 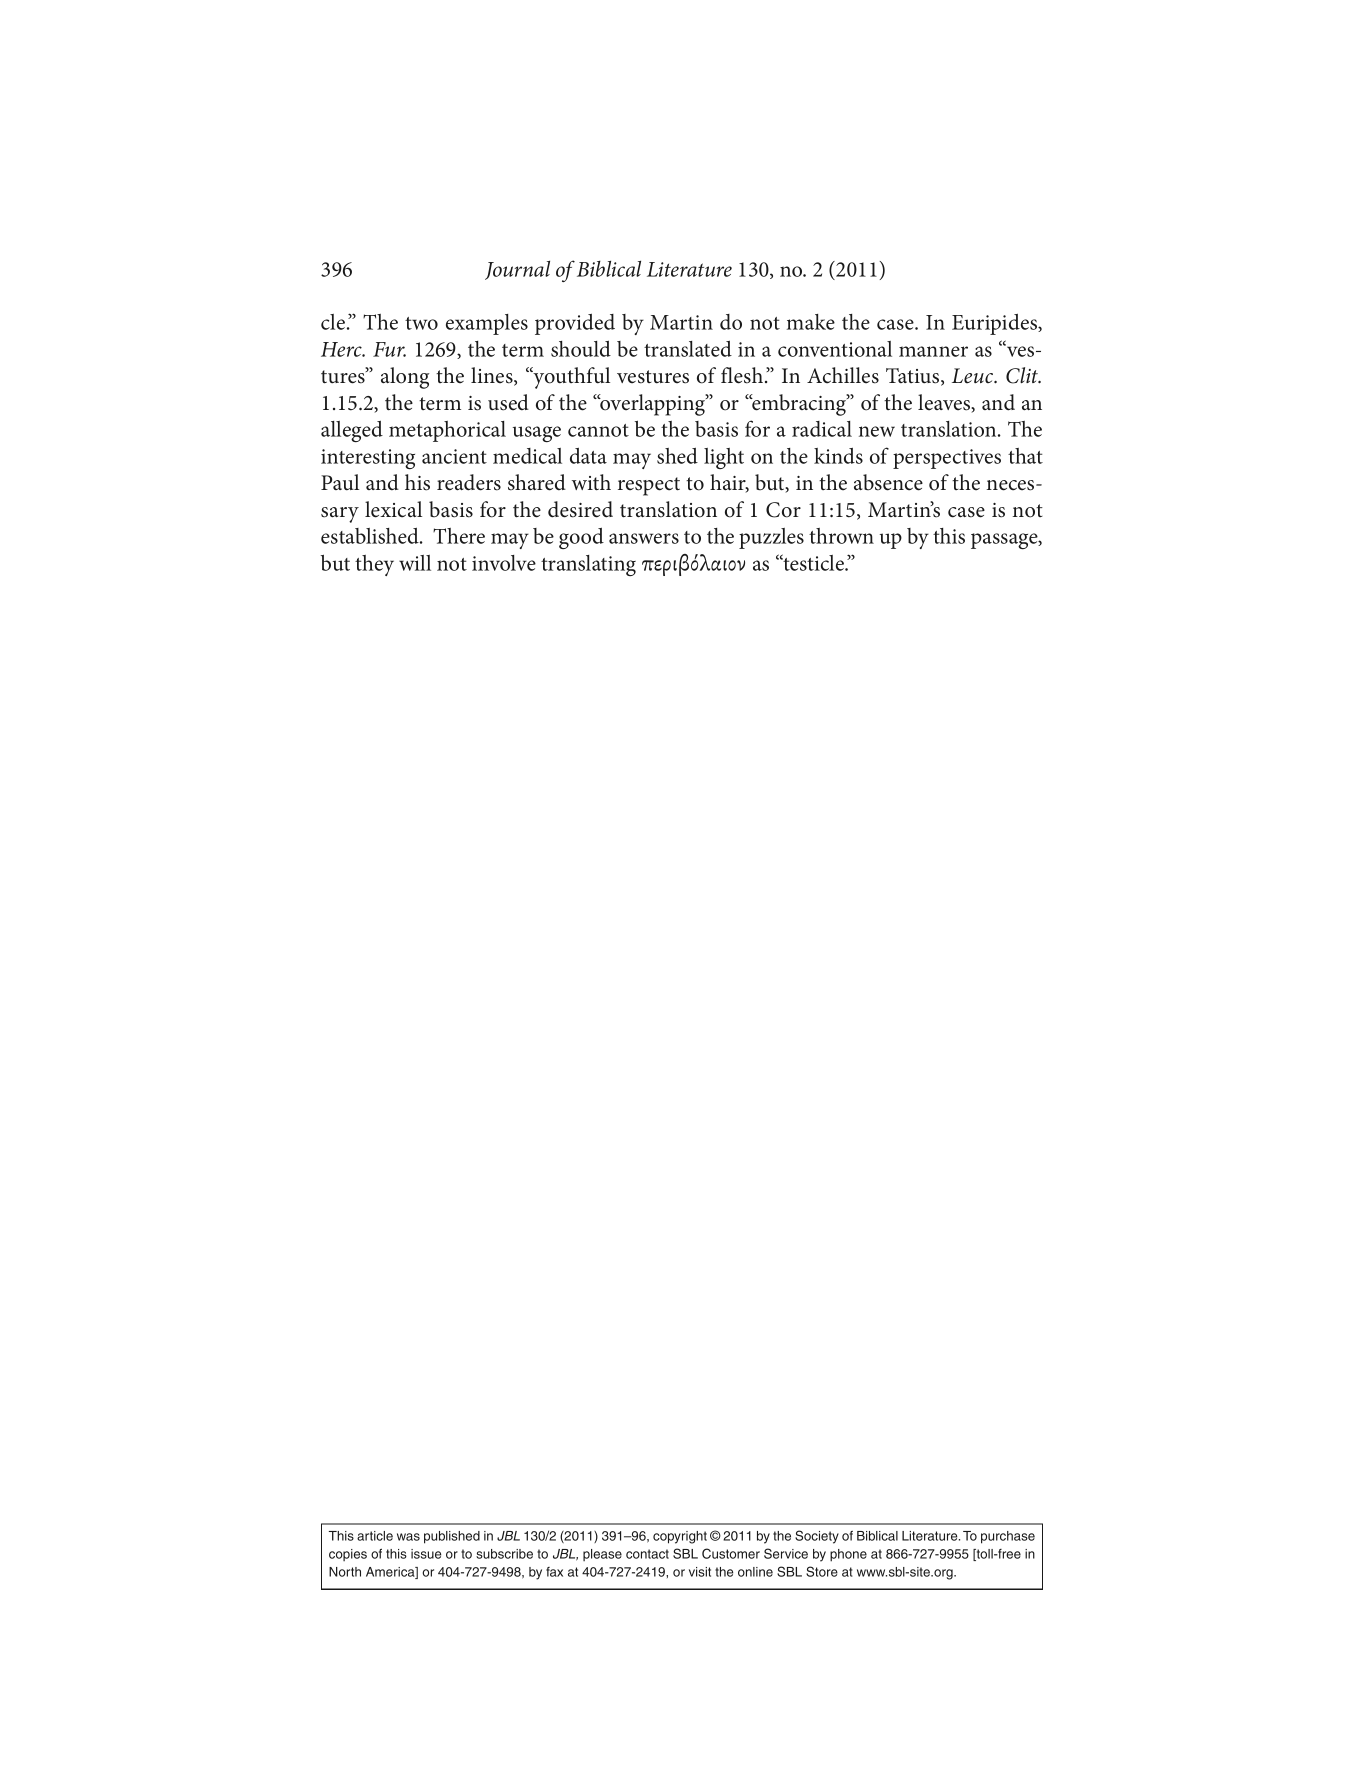 What do you see at coordinates (688, 349) in the image?
I see `translated` at bounding box center [688, 349].
